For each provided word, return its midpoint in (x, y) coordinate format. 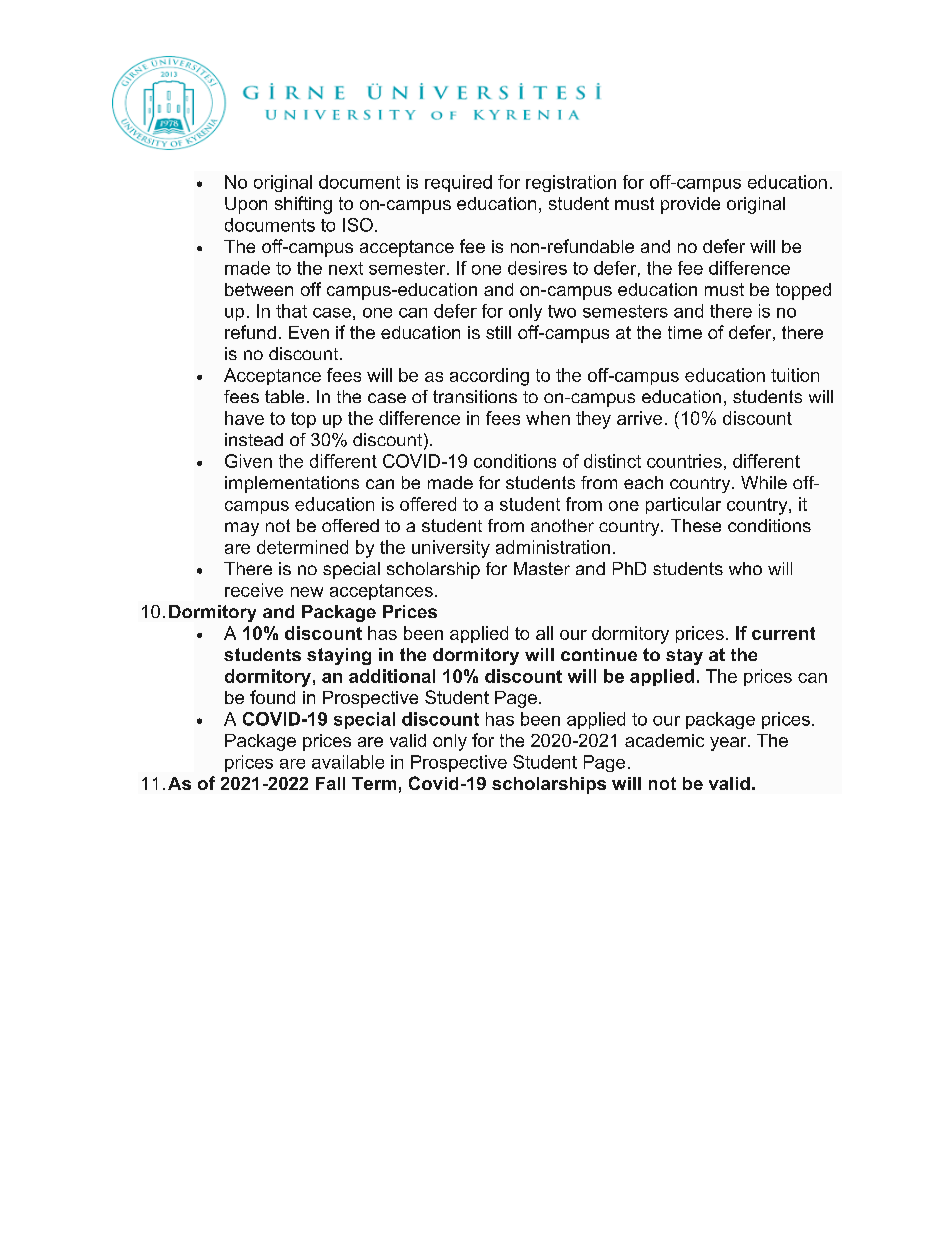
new (307, 592)
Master (542, 568)
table (284, 396)
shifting (303, 205)
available (348, 762)
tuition (795, 375)
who (745, 568)
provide (690, 205)
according (489, 377)
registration (571, 183)
